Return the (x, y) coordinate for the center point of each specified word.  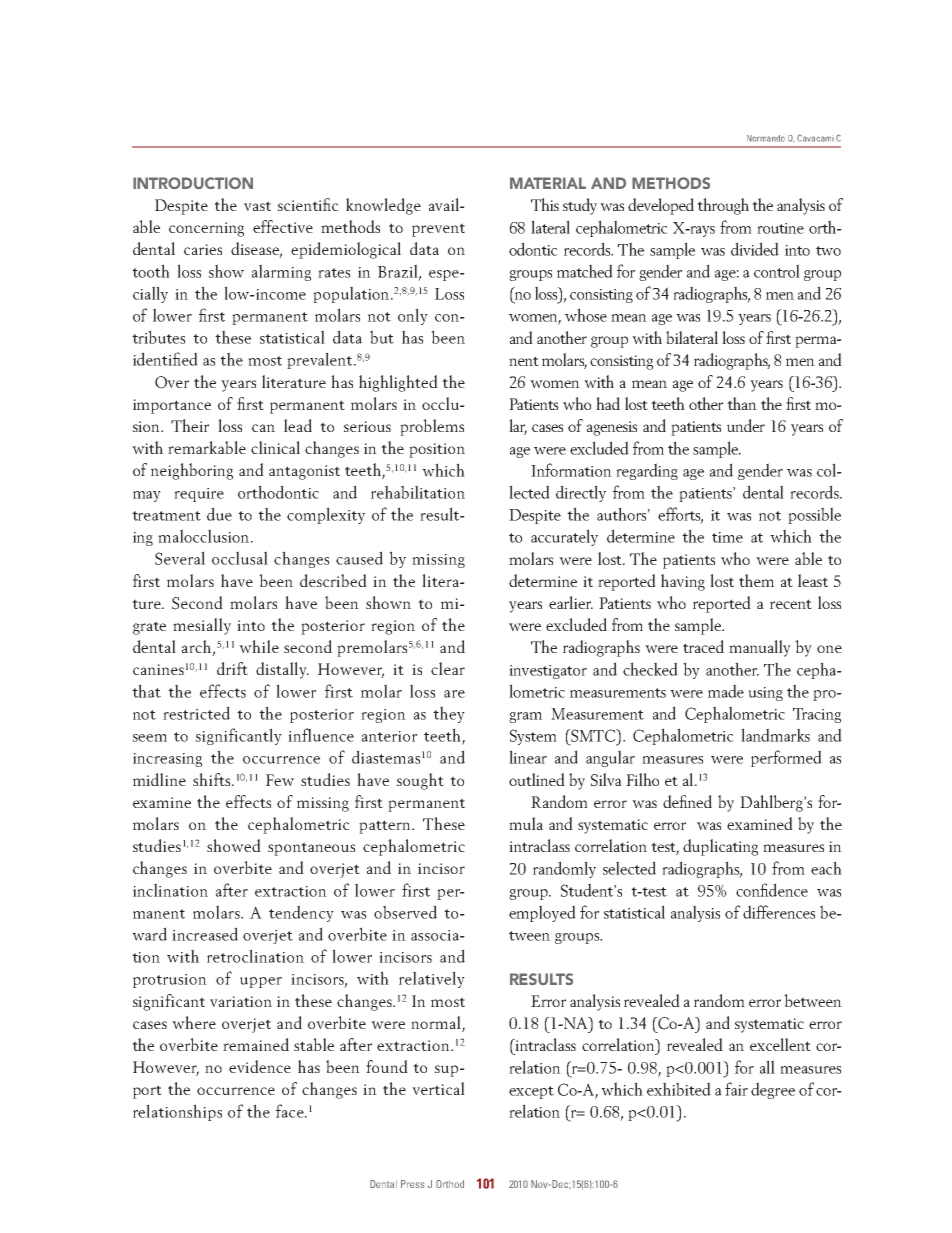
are (454, 694)
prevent (438, 230)
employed (542, 913)
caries (203, 249)
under (746, 425)
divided (755, 249)
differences (779, 912)
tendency (301, 913)
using (765, 694)
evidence (260, 1066)
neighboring (192, 471)
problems (432, 427)
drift (232, 668)
